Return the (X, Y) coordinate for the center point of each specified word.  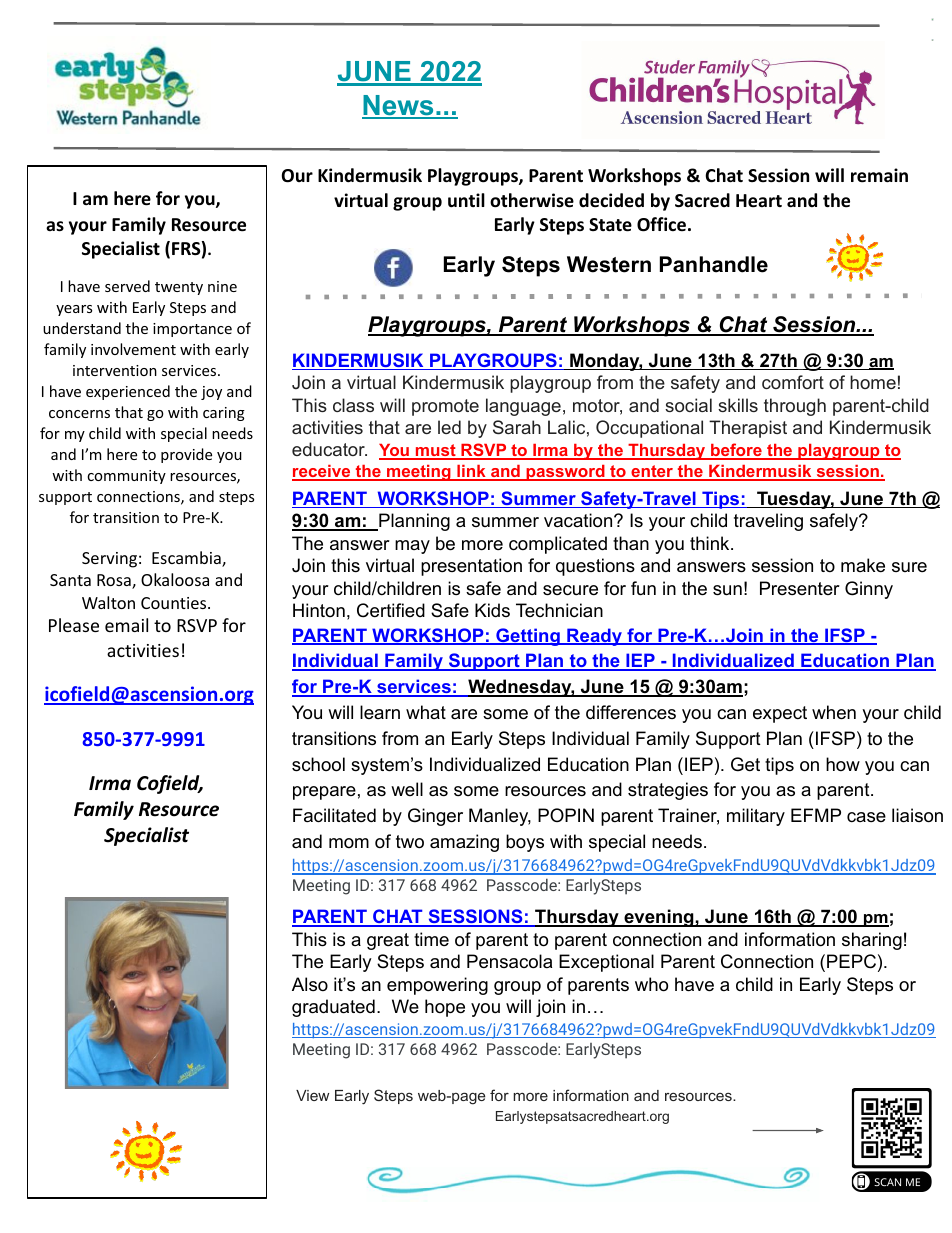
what (426, 712)
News (399, 106)
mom (349, 843)
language (523, 407)
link (471, 472)
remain (879, 175)
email (126, 625)
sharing (872, 941)
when (834, 712)
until (466, 200)
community (126, 477)
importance (192, 330)
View (312, 1095)
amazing (464, 843)
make (863, 565)
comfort (793, 382)
